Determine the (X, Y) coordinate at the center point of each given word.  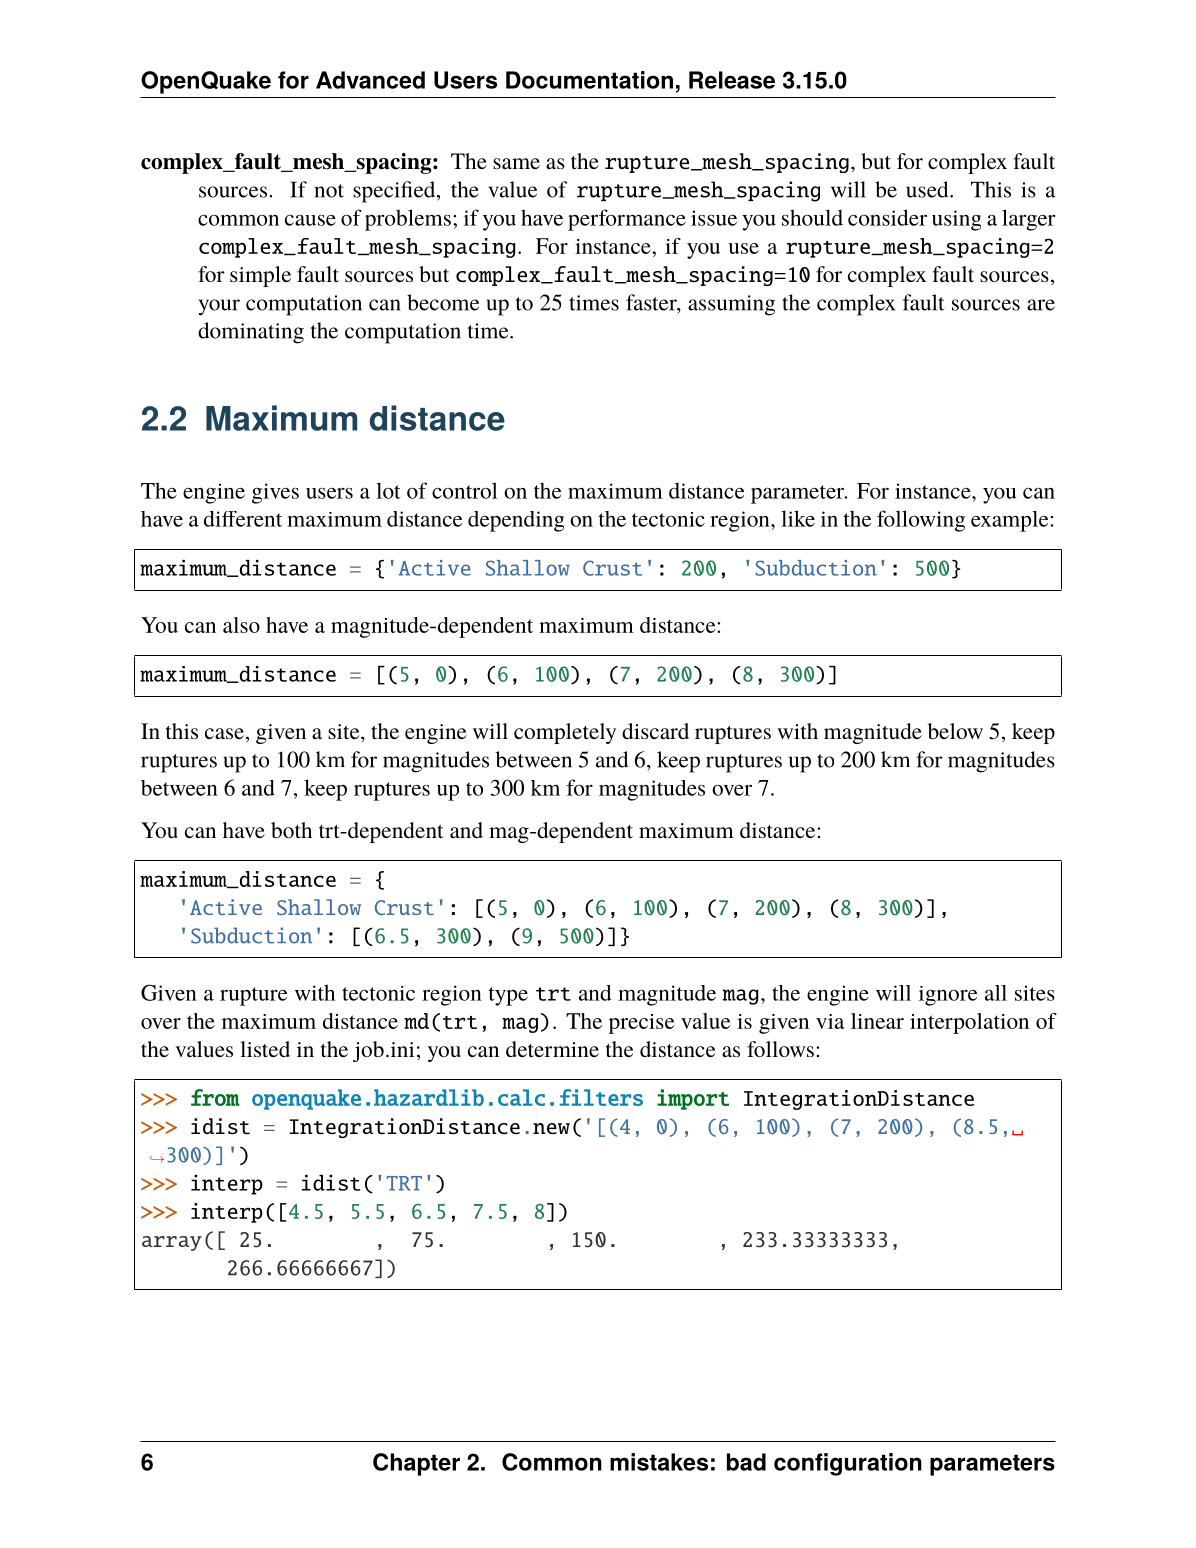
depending (516, 521)
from (215, 1097)
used (928, 189)
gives (275, 493)
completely (565, 733)
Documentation (589, 80)
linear (877, 1021)
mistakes (659, 1462)
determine (552, 1049)
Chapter (416, 1464)
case (224, 733)
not (329, 191)
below (955, 731)
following (921, 521)
